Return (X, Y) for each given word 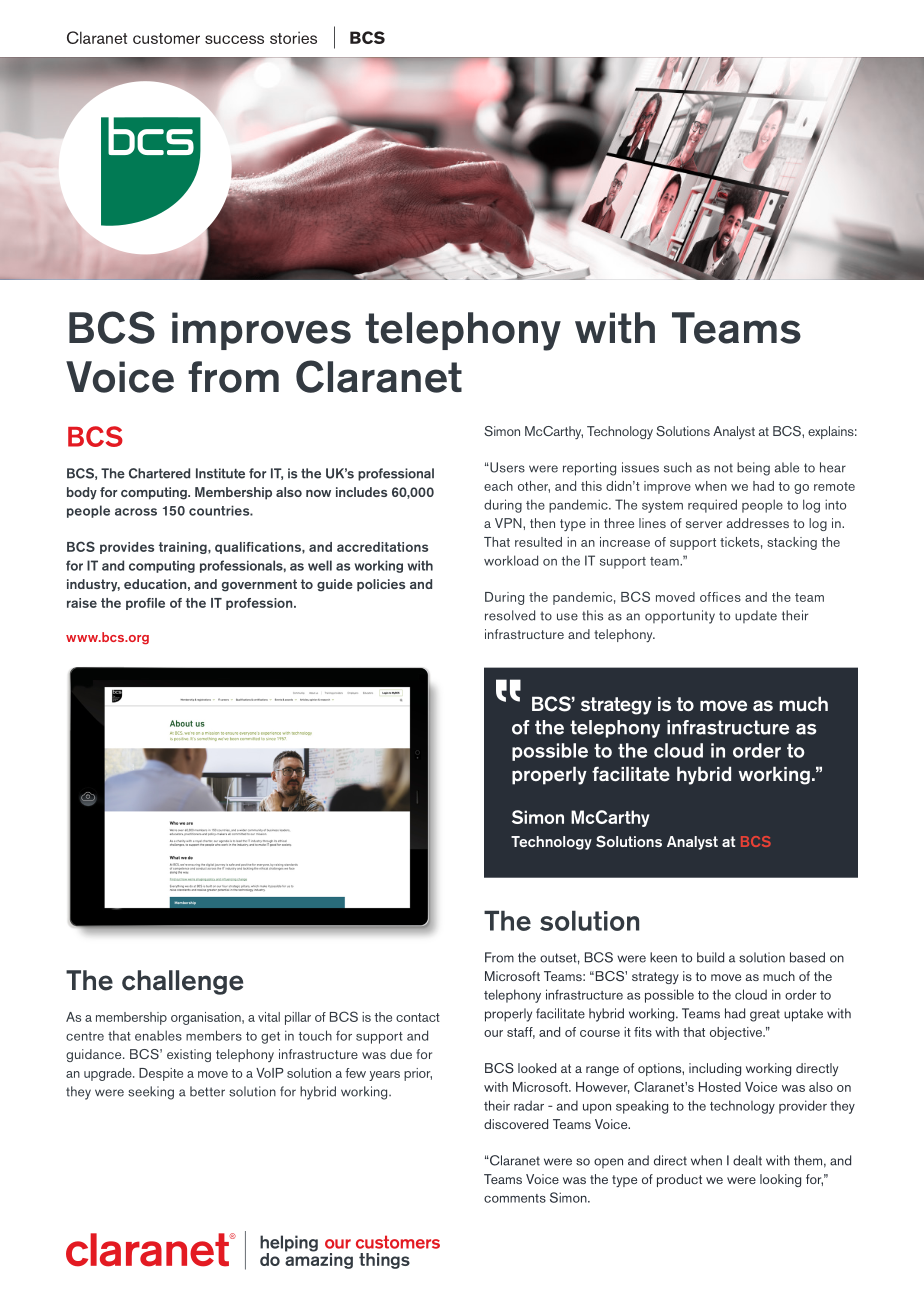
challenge (182, 982)
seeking (151, 1093)
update (756, 616)
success (234, 39)
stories (293, 37)
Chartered (159, 473)
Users (506, 467)
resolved (510, 615)
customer (166, 38)
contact (418, 1017)
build (710, 957)
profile (145, 604)
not (723, 468)
